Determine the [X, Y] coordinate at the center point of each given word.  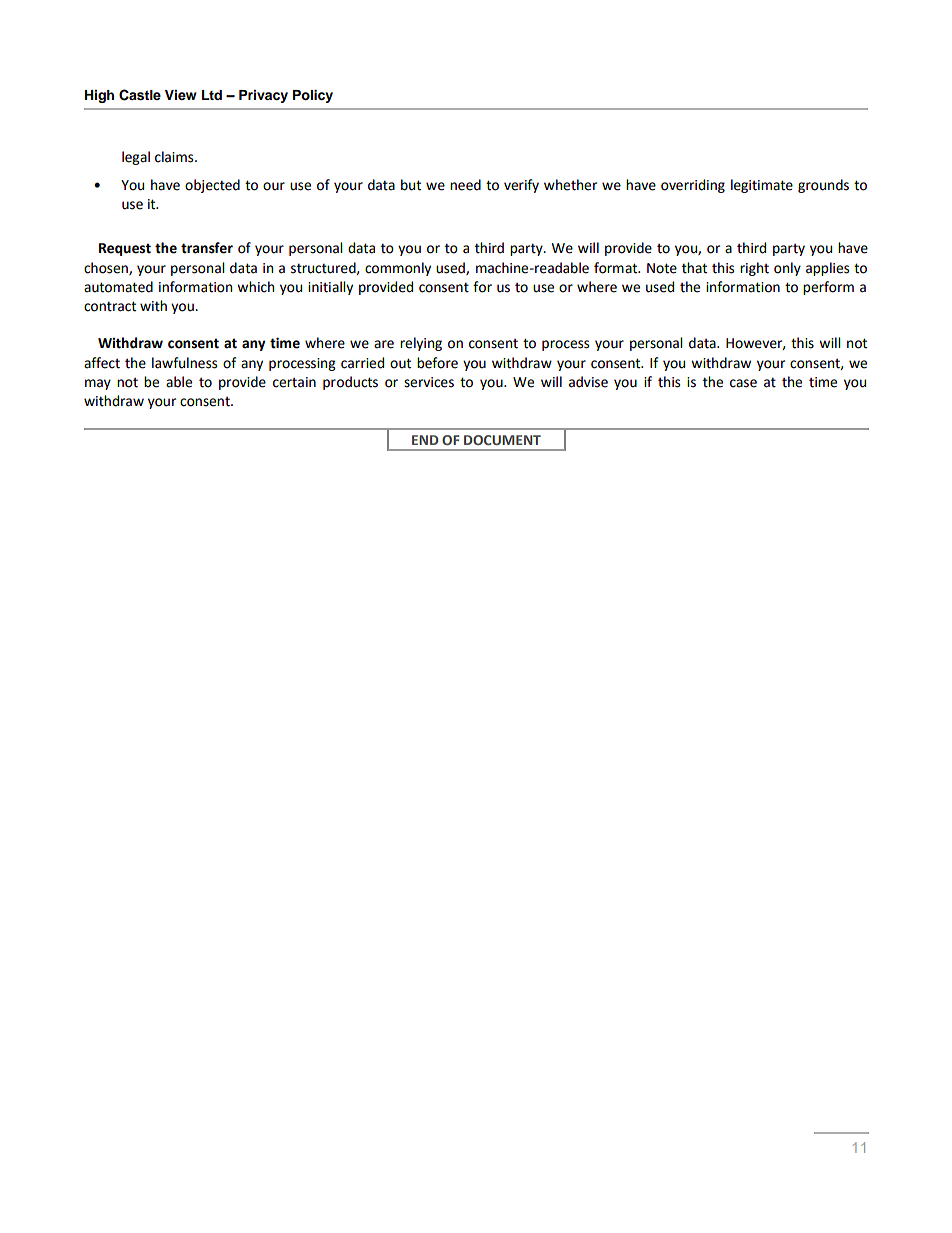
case [743, 383]
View [181, 95]
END [425, 440]
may [98, 384]
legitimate [762, 186]
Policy [313, 96]
